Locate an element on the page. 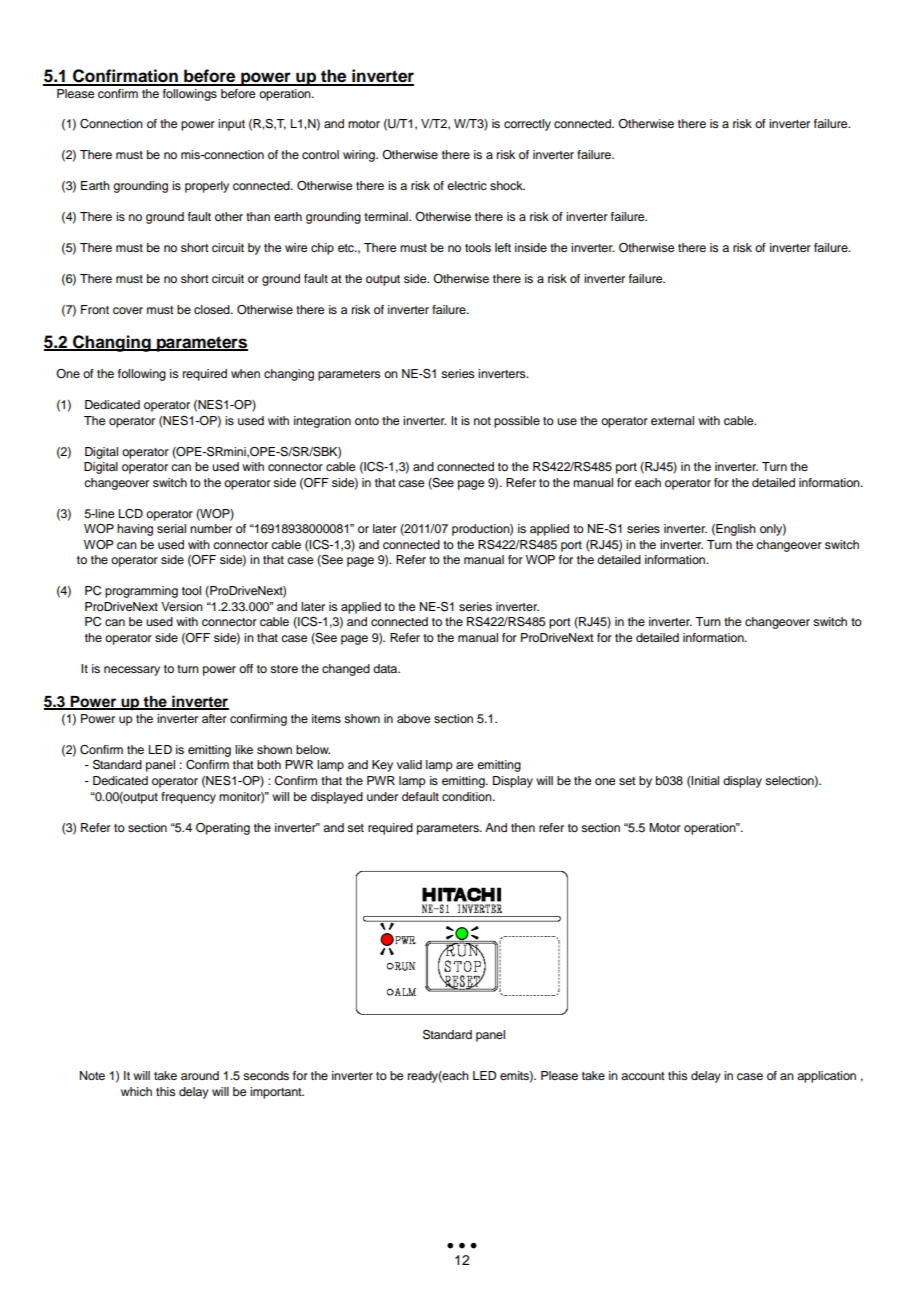  then is located at coordinates (523, 827).
